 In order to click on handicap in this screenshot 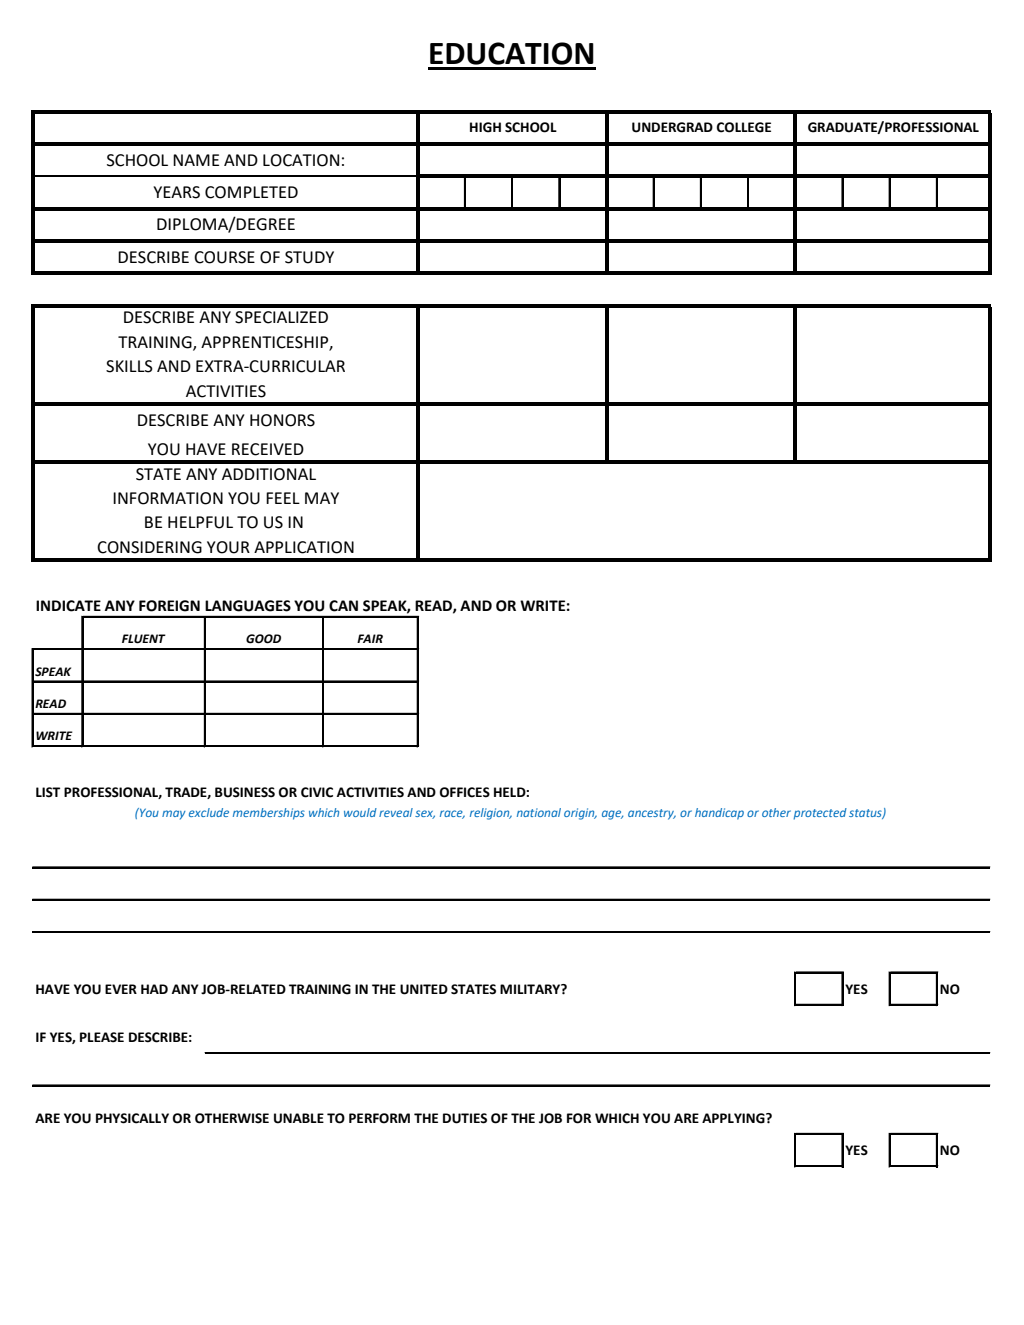, I will do `click(719, 814)`.
